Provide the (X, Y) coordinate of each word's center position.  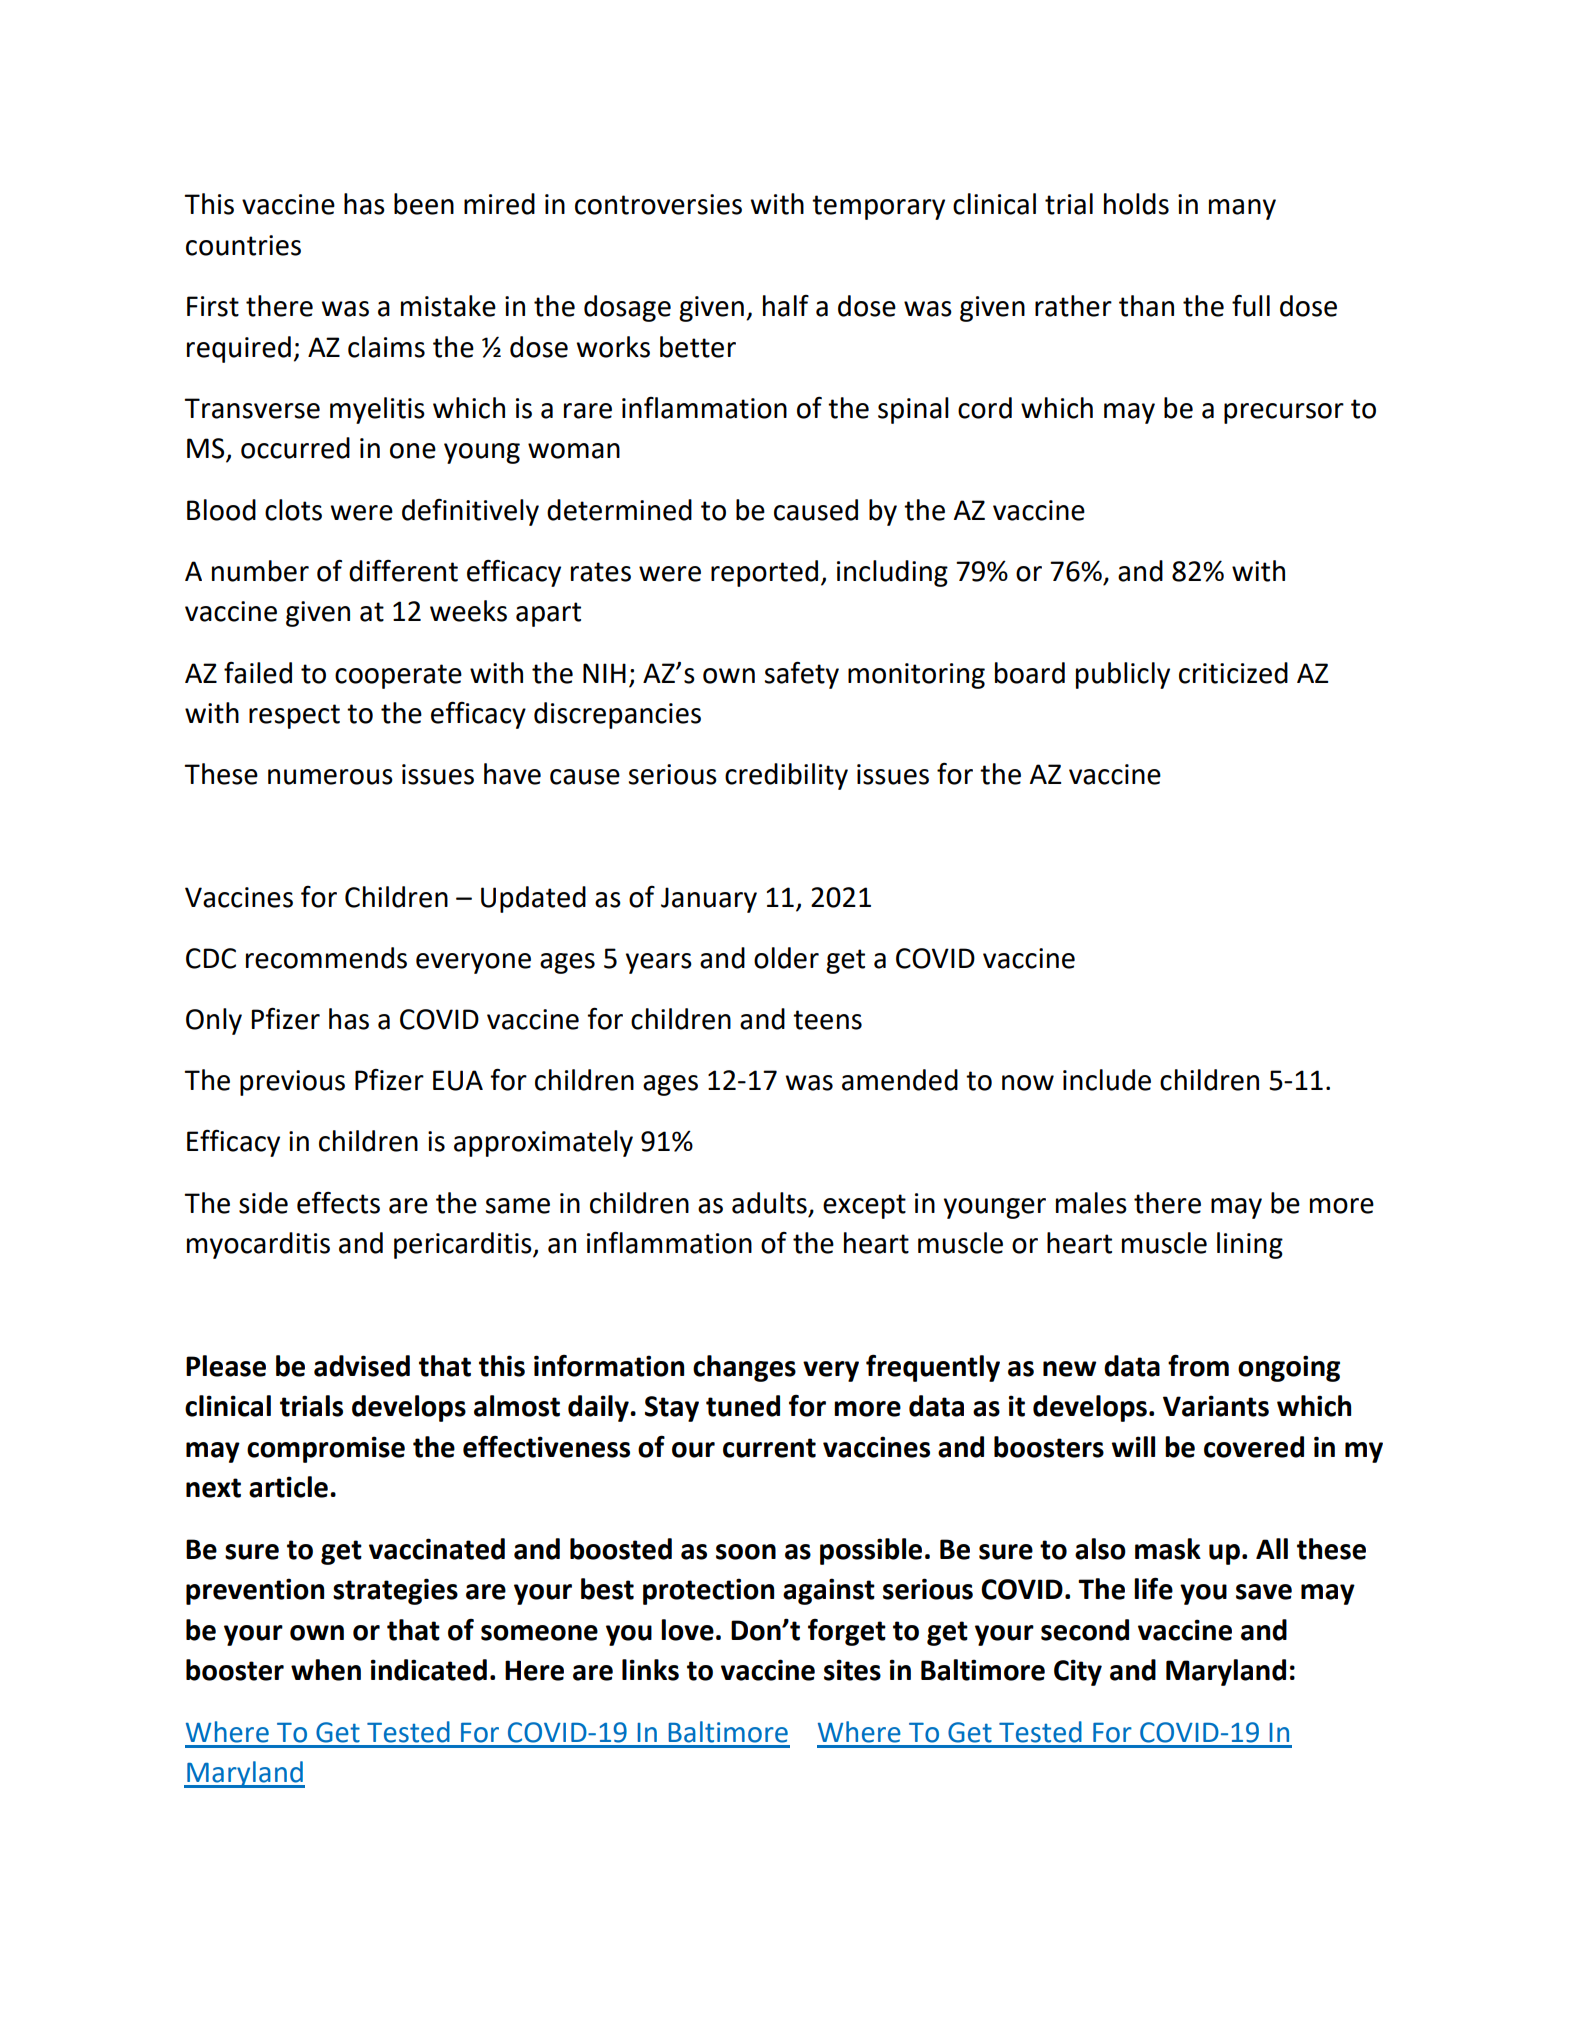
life (1153, 1588)
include (1107, 1080)
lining (1250, 1245)
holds (1136, 204)
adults (769, 1203)
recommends (326, 958)
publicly (1123, 675)
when (326, 1670)
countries (243, 245)
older (786, 958)
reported (764, 573)
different (403, 570)
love (687, 1630)
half (786, 306)
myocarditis (258, 1245)
